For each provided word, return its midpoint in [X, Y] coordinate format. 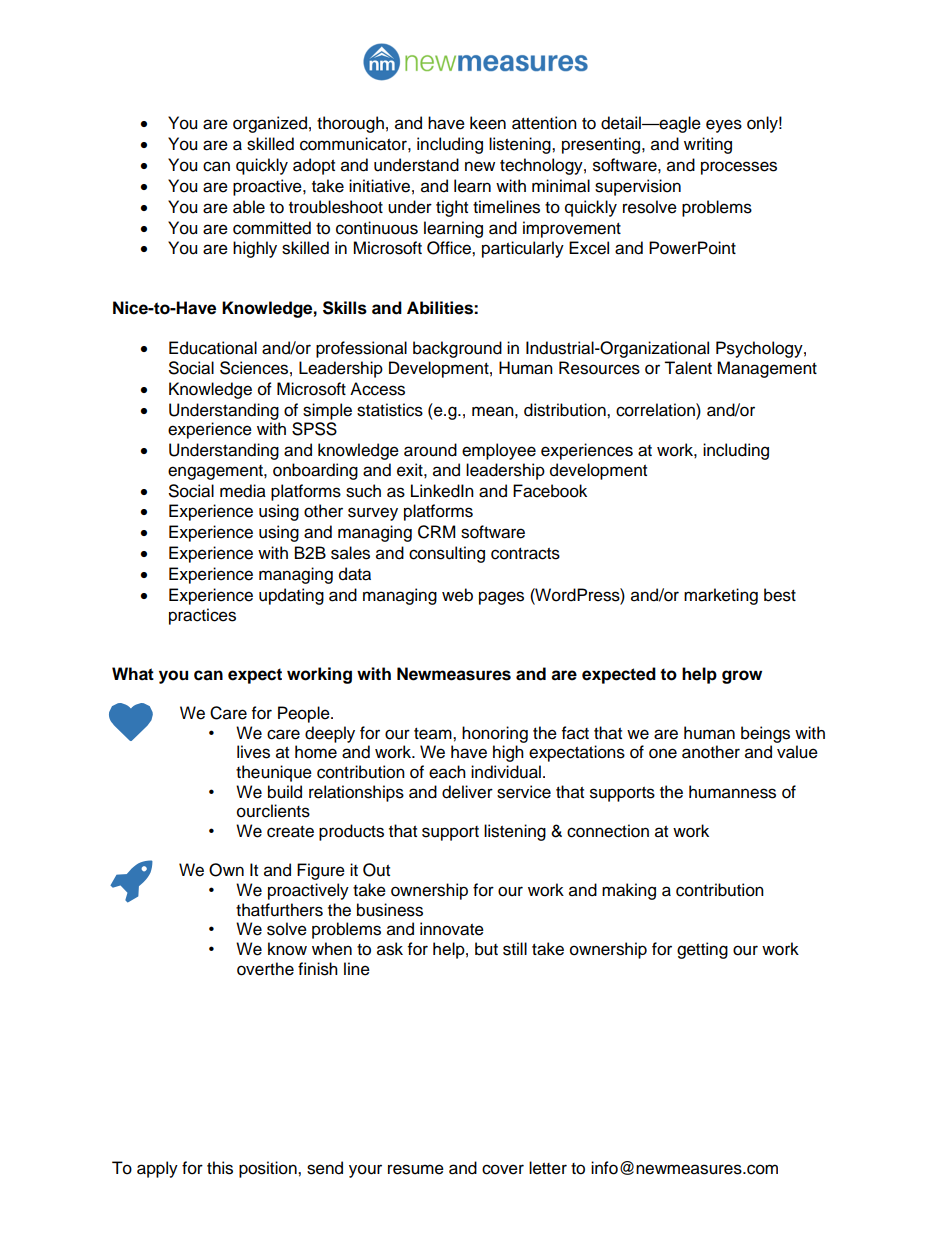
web [457, 595]
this [220, 1168]
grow [742, 677]
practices [202, 616]
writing [708, 145]
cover [503, 1169]
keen [488, 123]
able [249, 207]
